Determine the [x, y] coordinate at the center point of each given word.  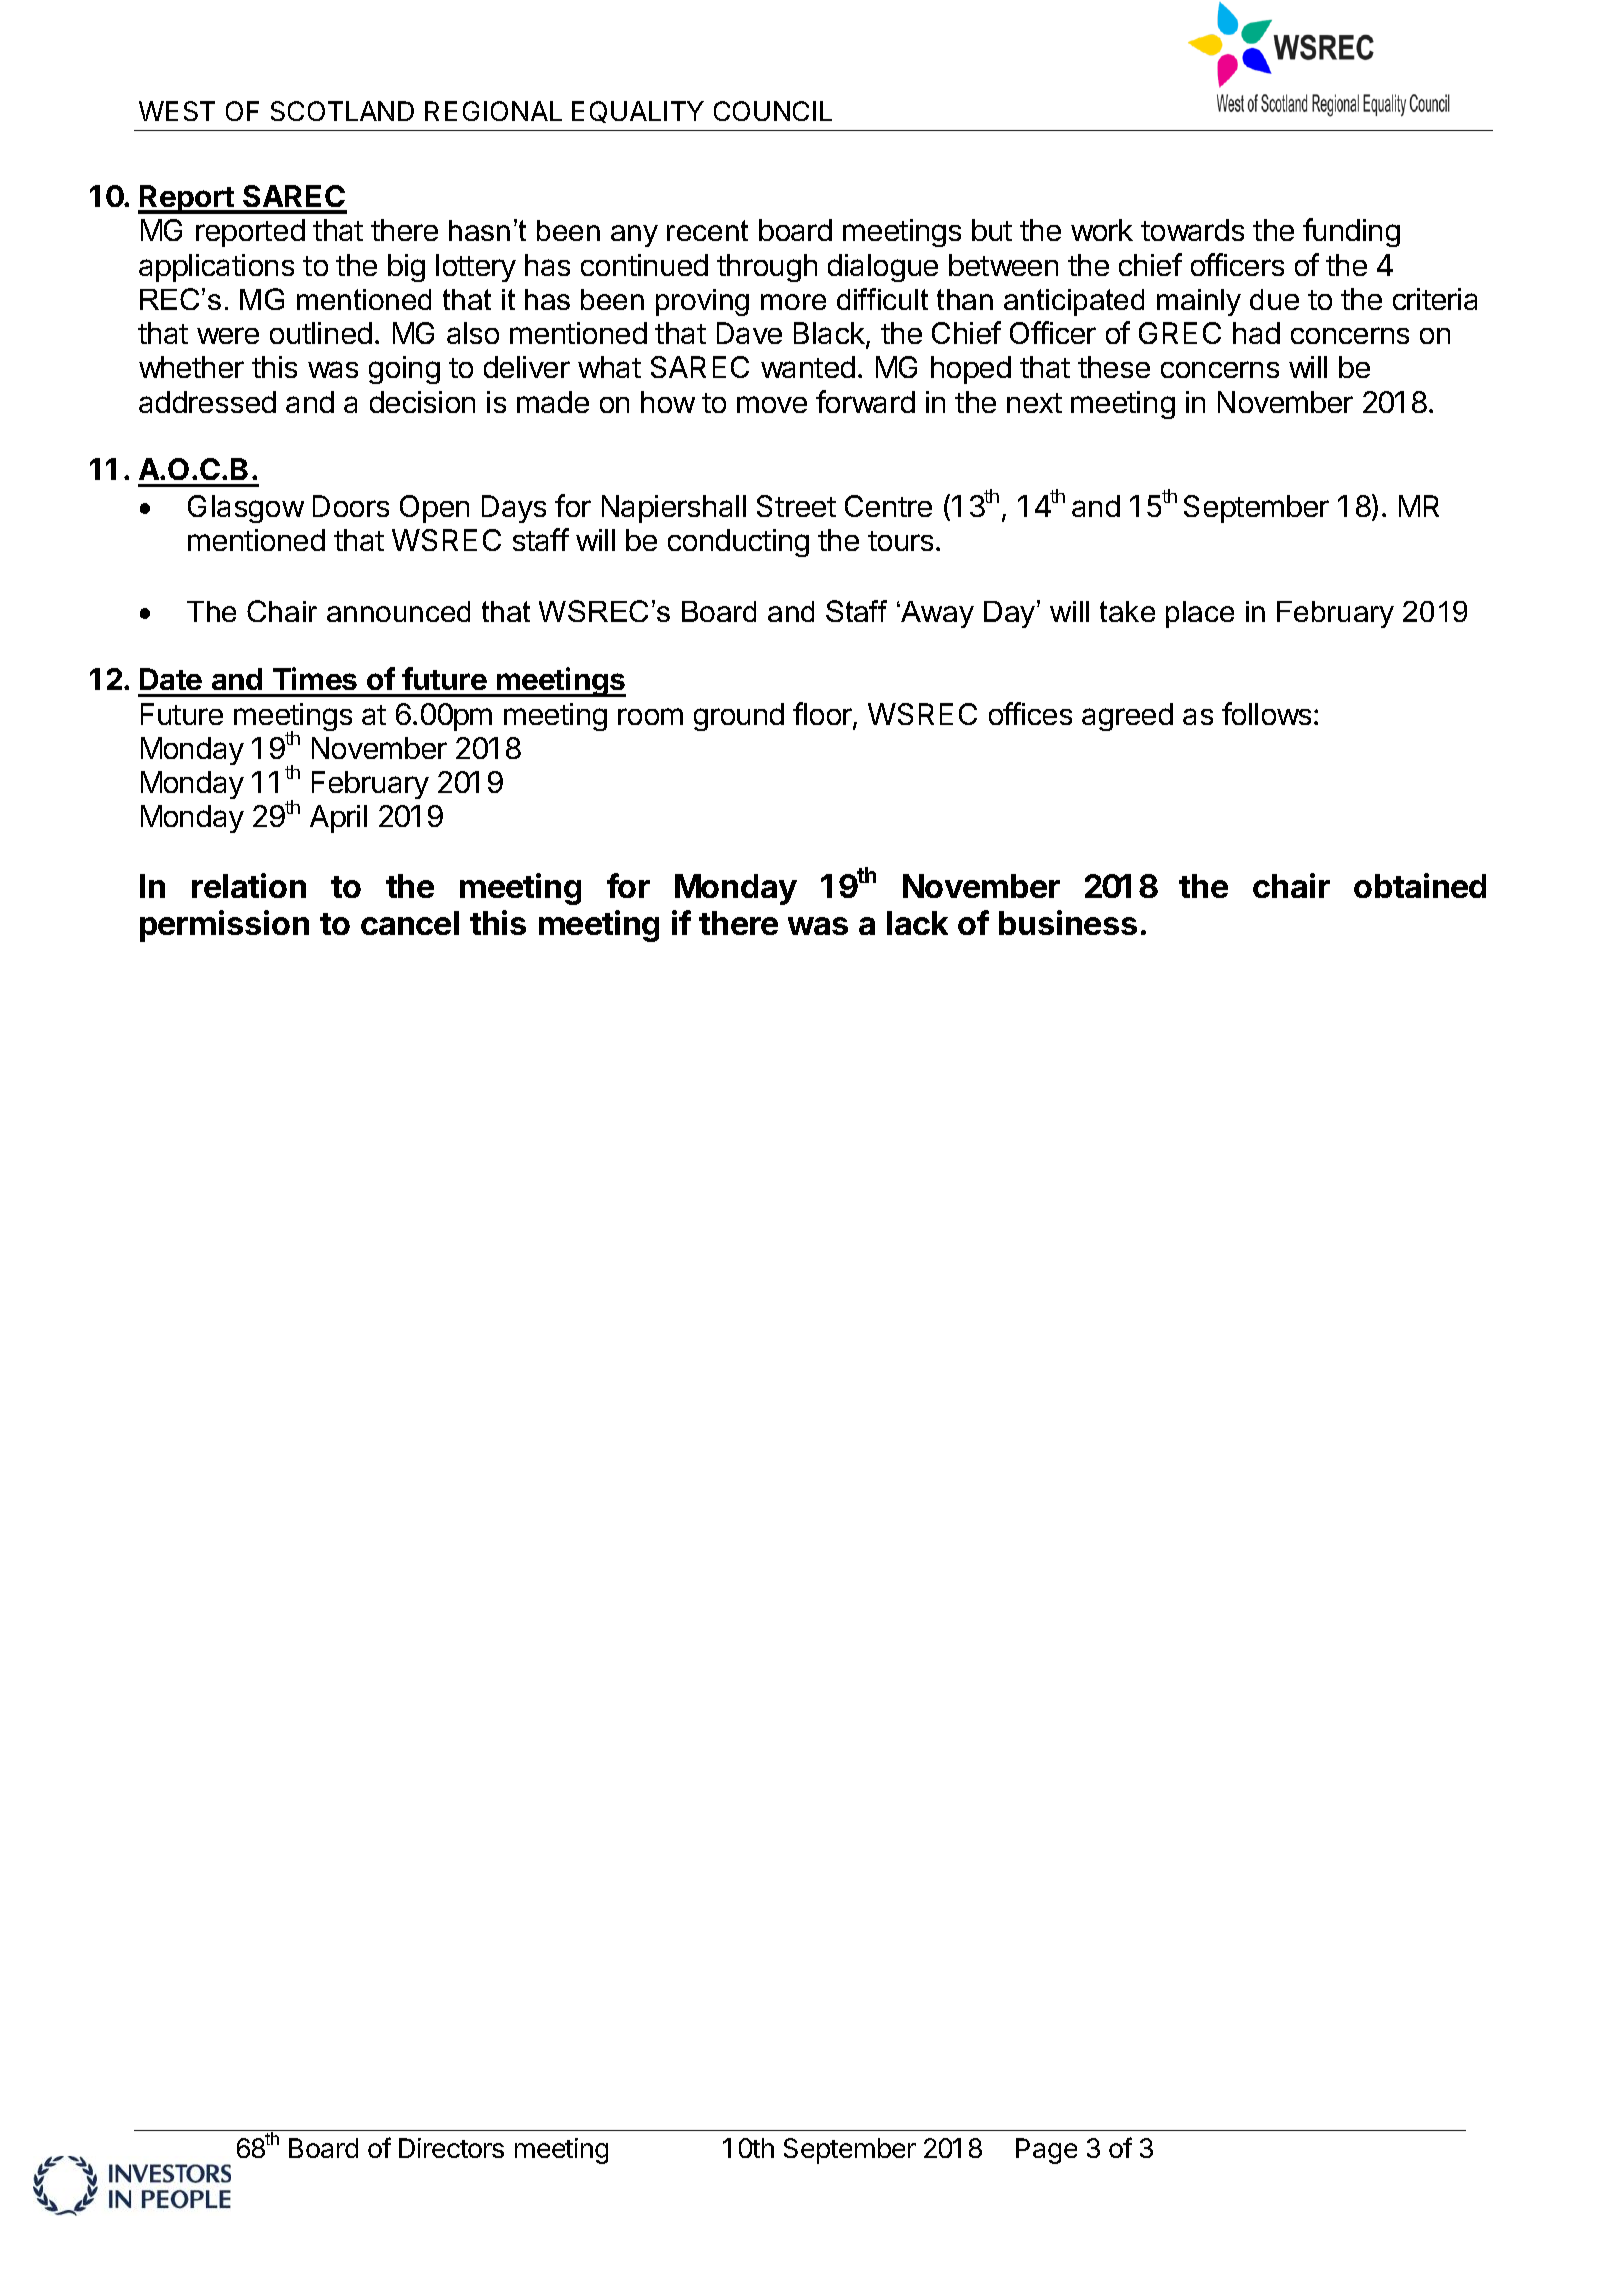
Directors [451, 2148]
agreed [1127, 717]
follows [1266, 713]
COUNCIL [773, 111]
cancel [410, 923]
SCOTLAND [342, 111]
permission [224, 926]
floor [823, 715]
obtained [1420, 885]
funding [1351, 232]
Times [315, 678]
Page [1046, 2151]
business [1068, 922]
